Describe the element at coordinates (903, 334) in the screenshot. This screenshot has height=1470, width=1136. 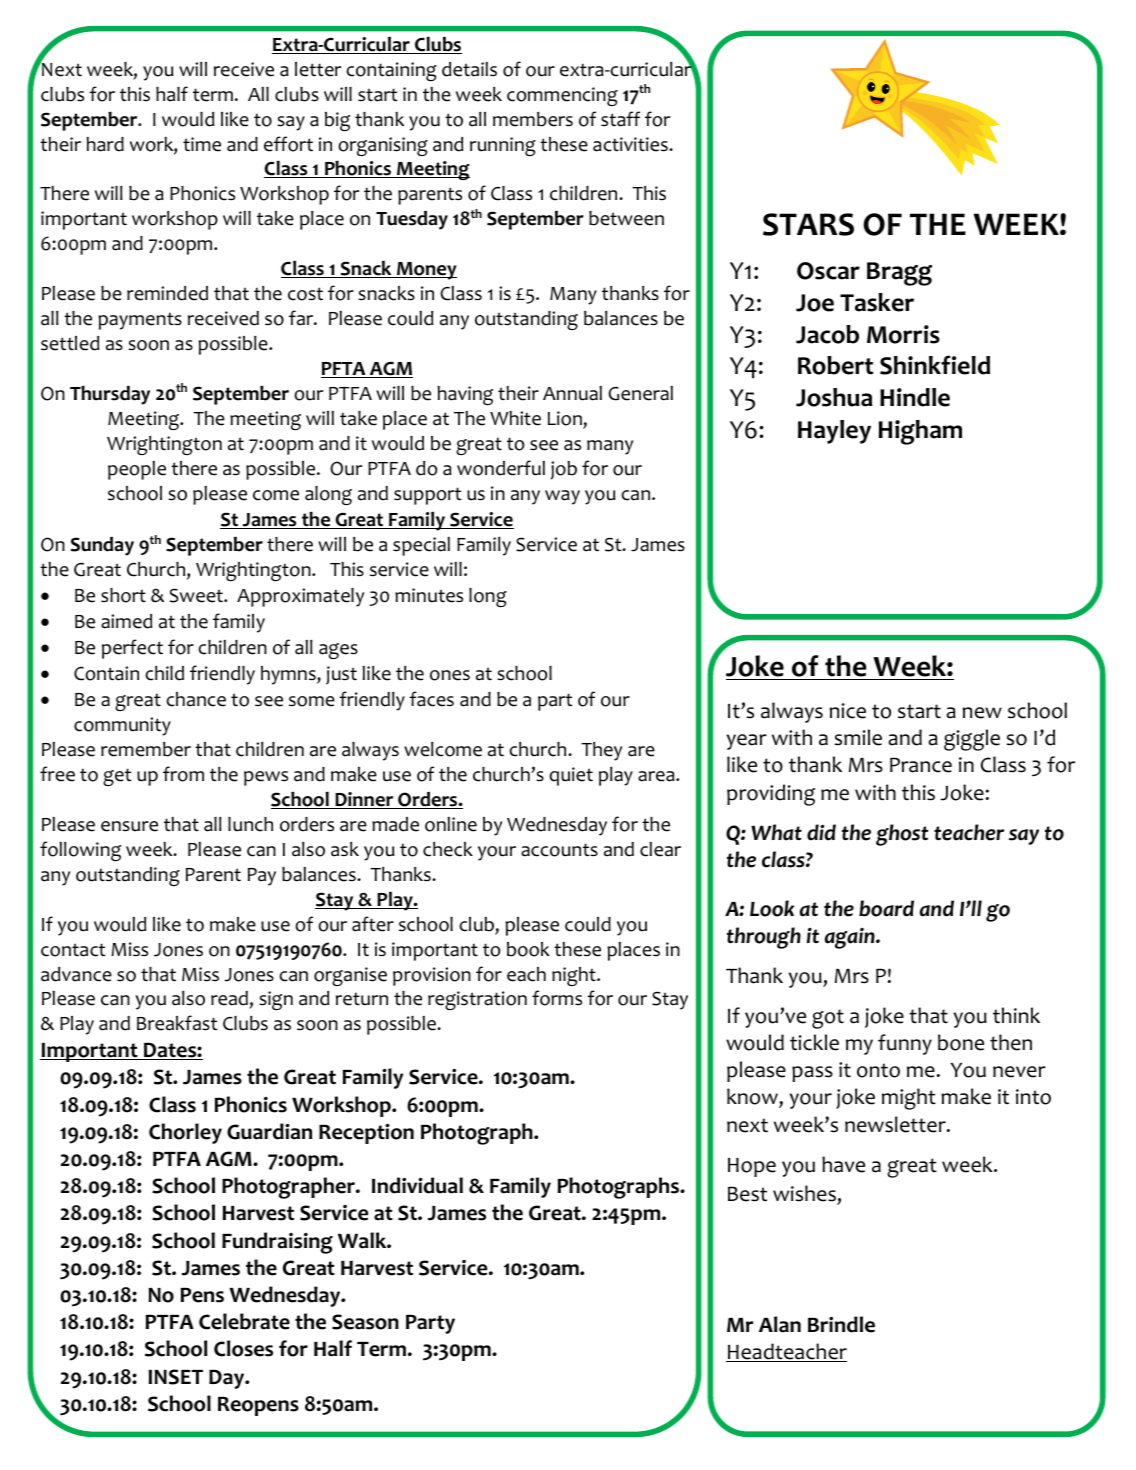
I see `Morris` at that location.
